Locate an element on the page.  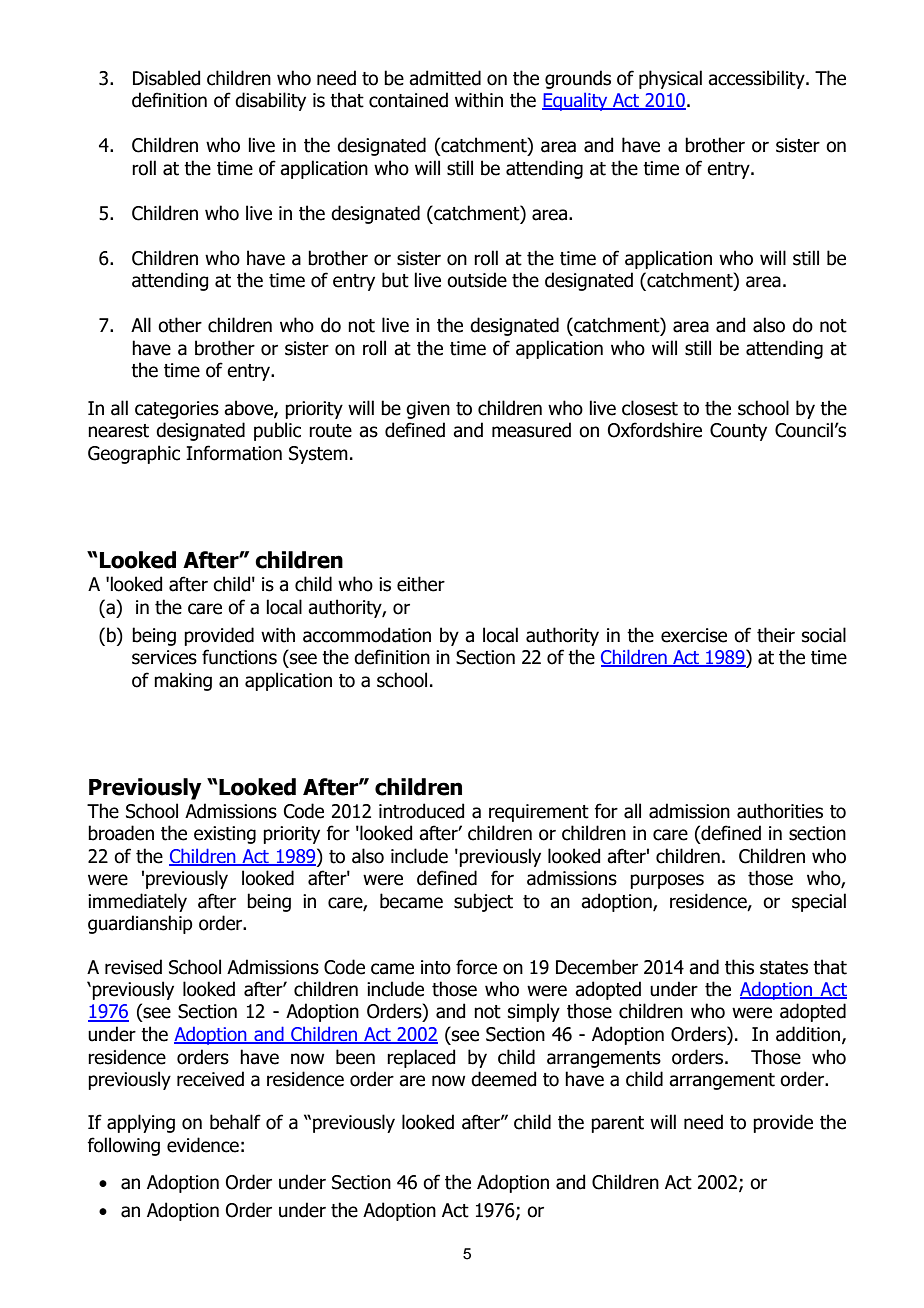
given is located at coordinates (428, 410).
